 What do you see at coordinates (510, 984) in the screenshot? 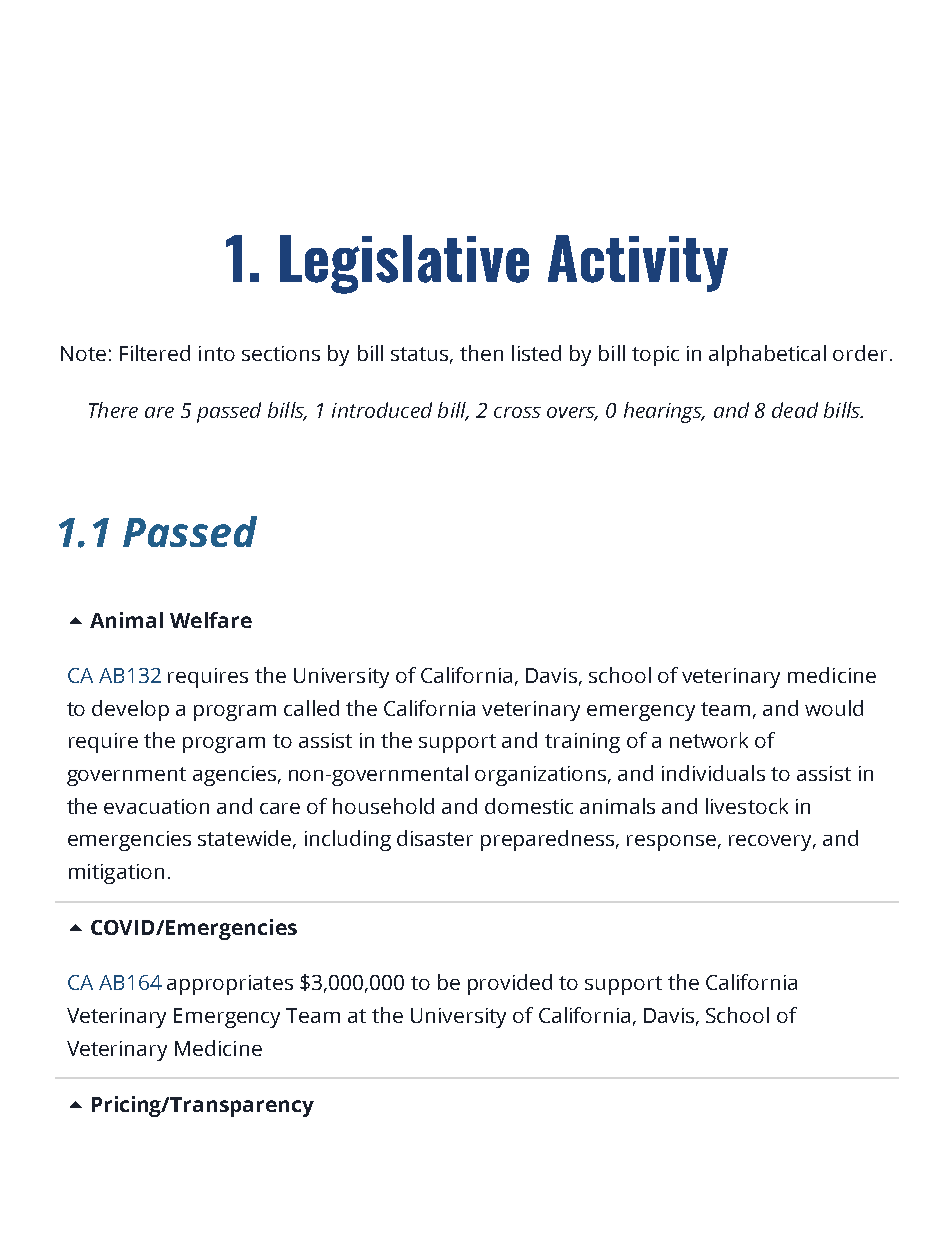
I see `provided` at bounding box center [510, 984].
